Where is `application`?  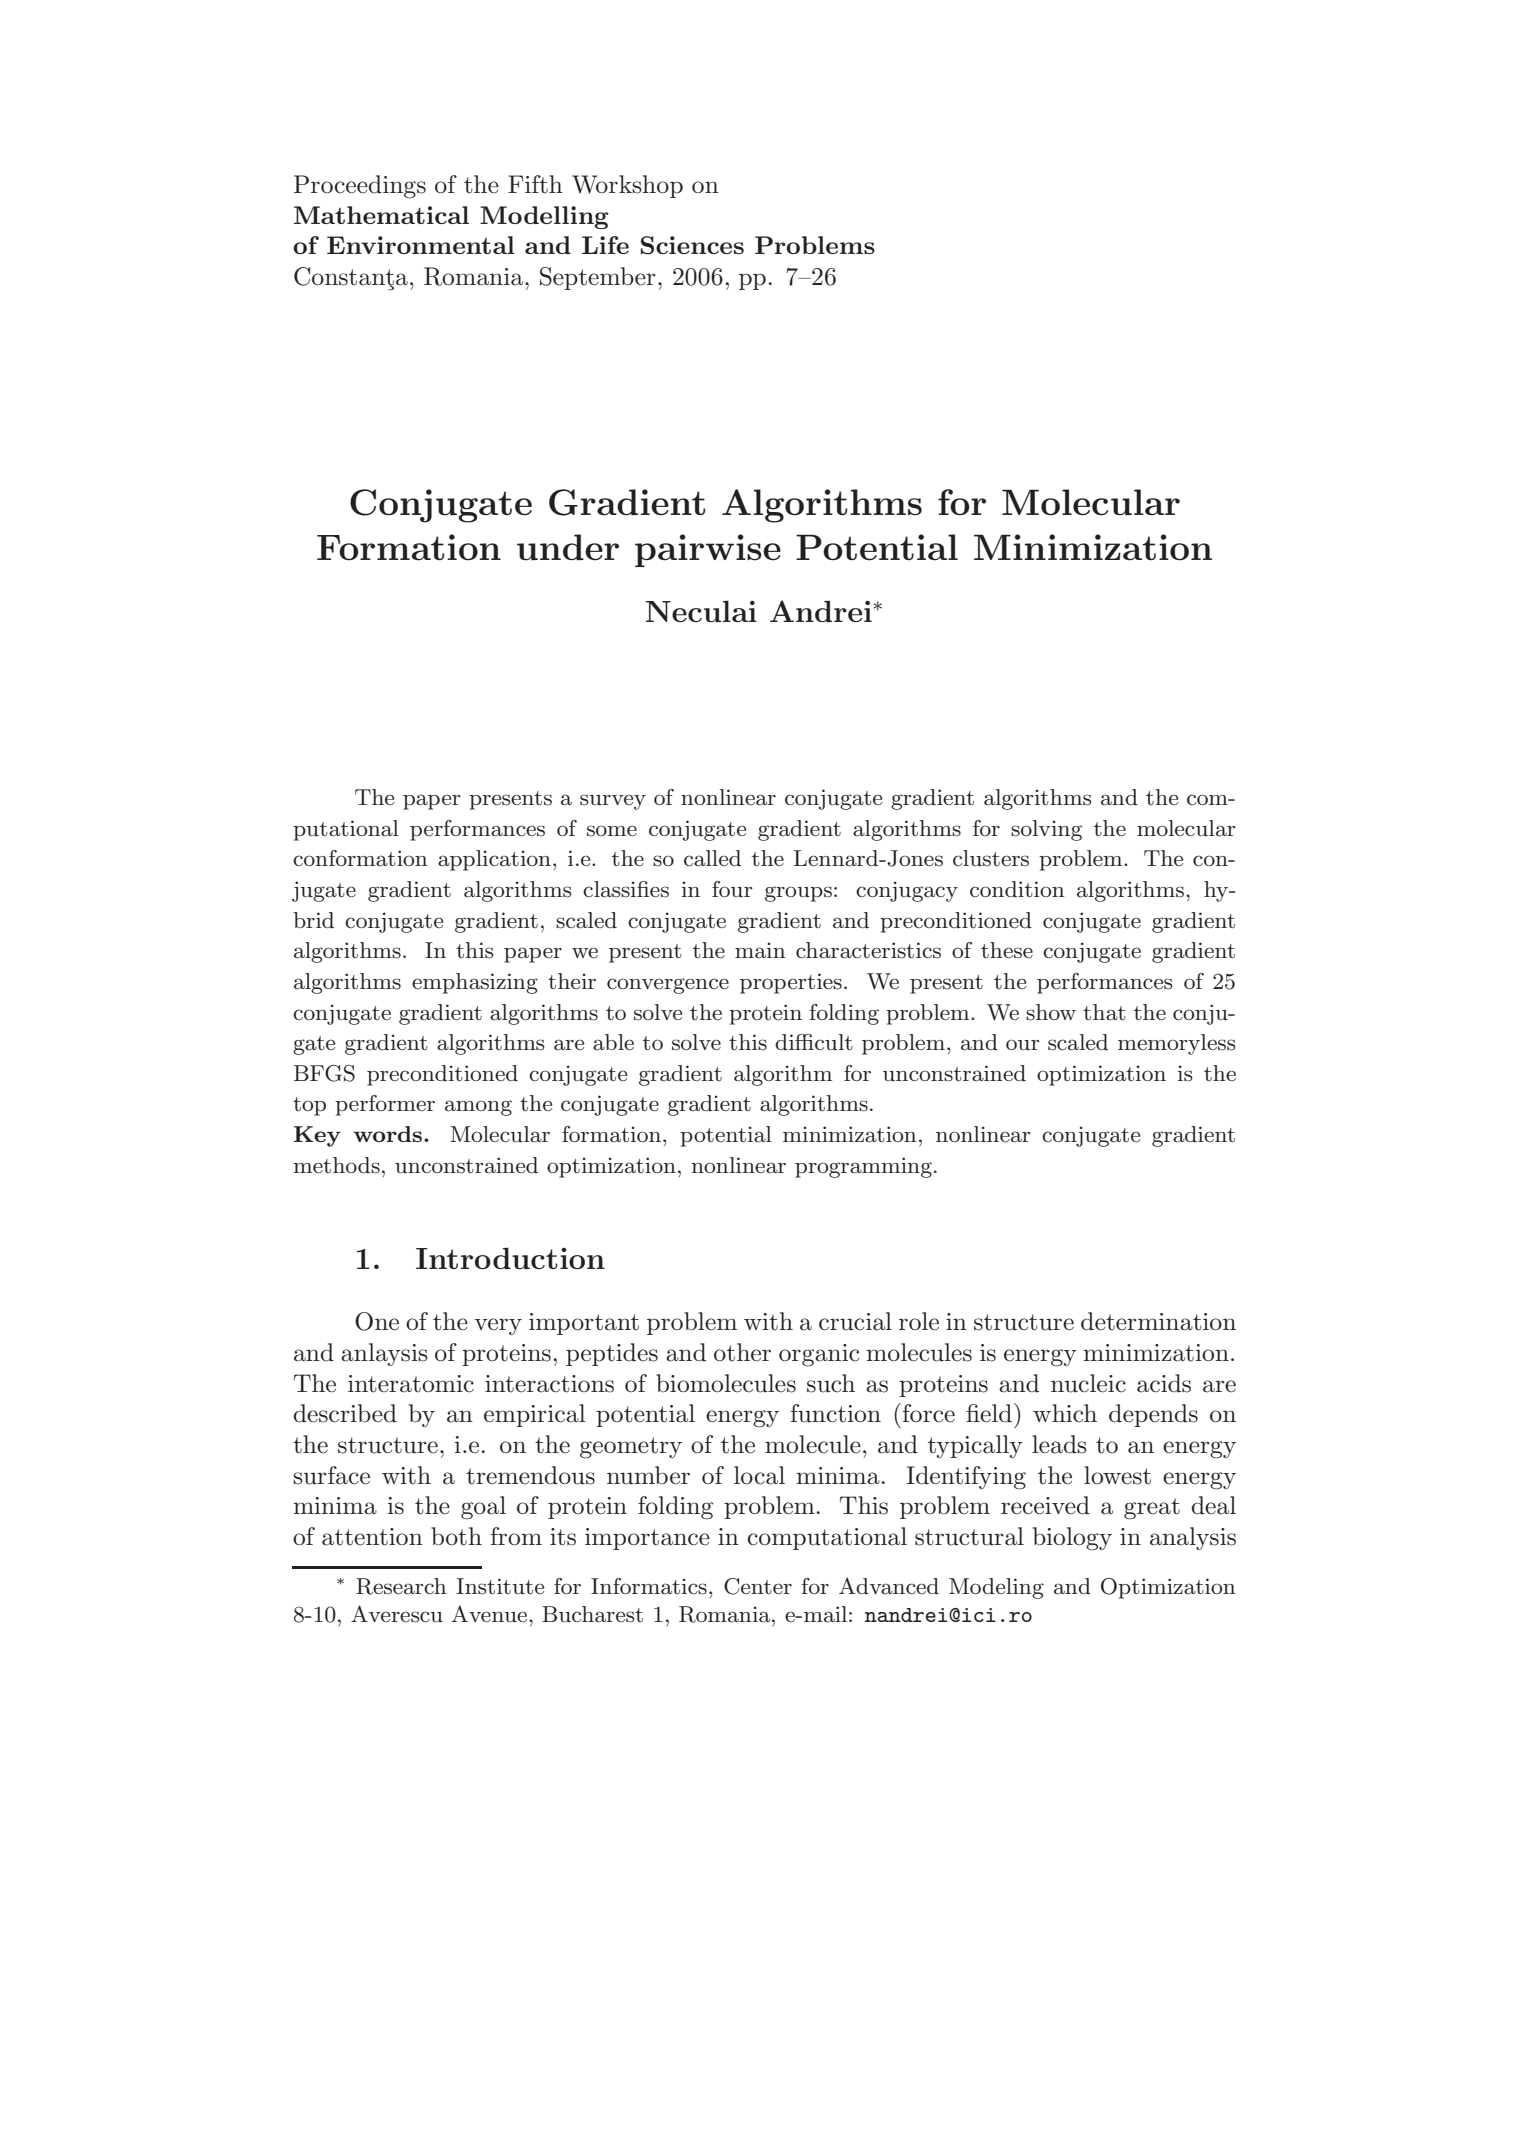 application is located at coordinates (494, 860).
